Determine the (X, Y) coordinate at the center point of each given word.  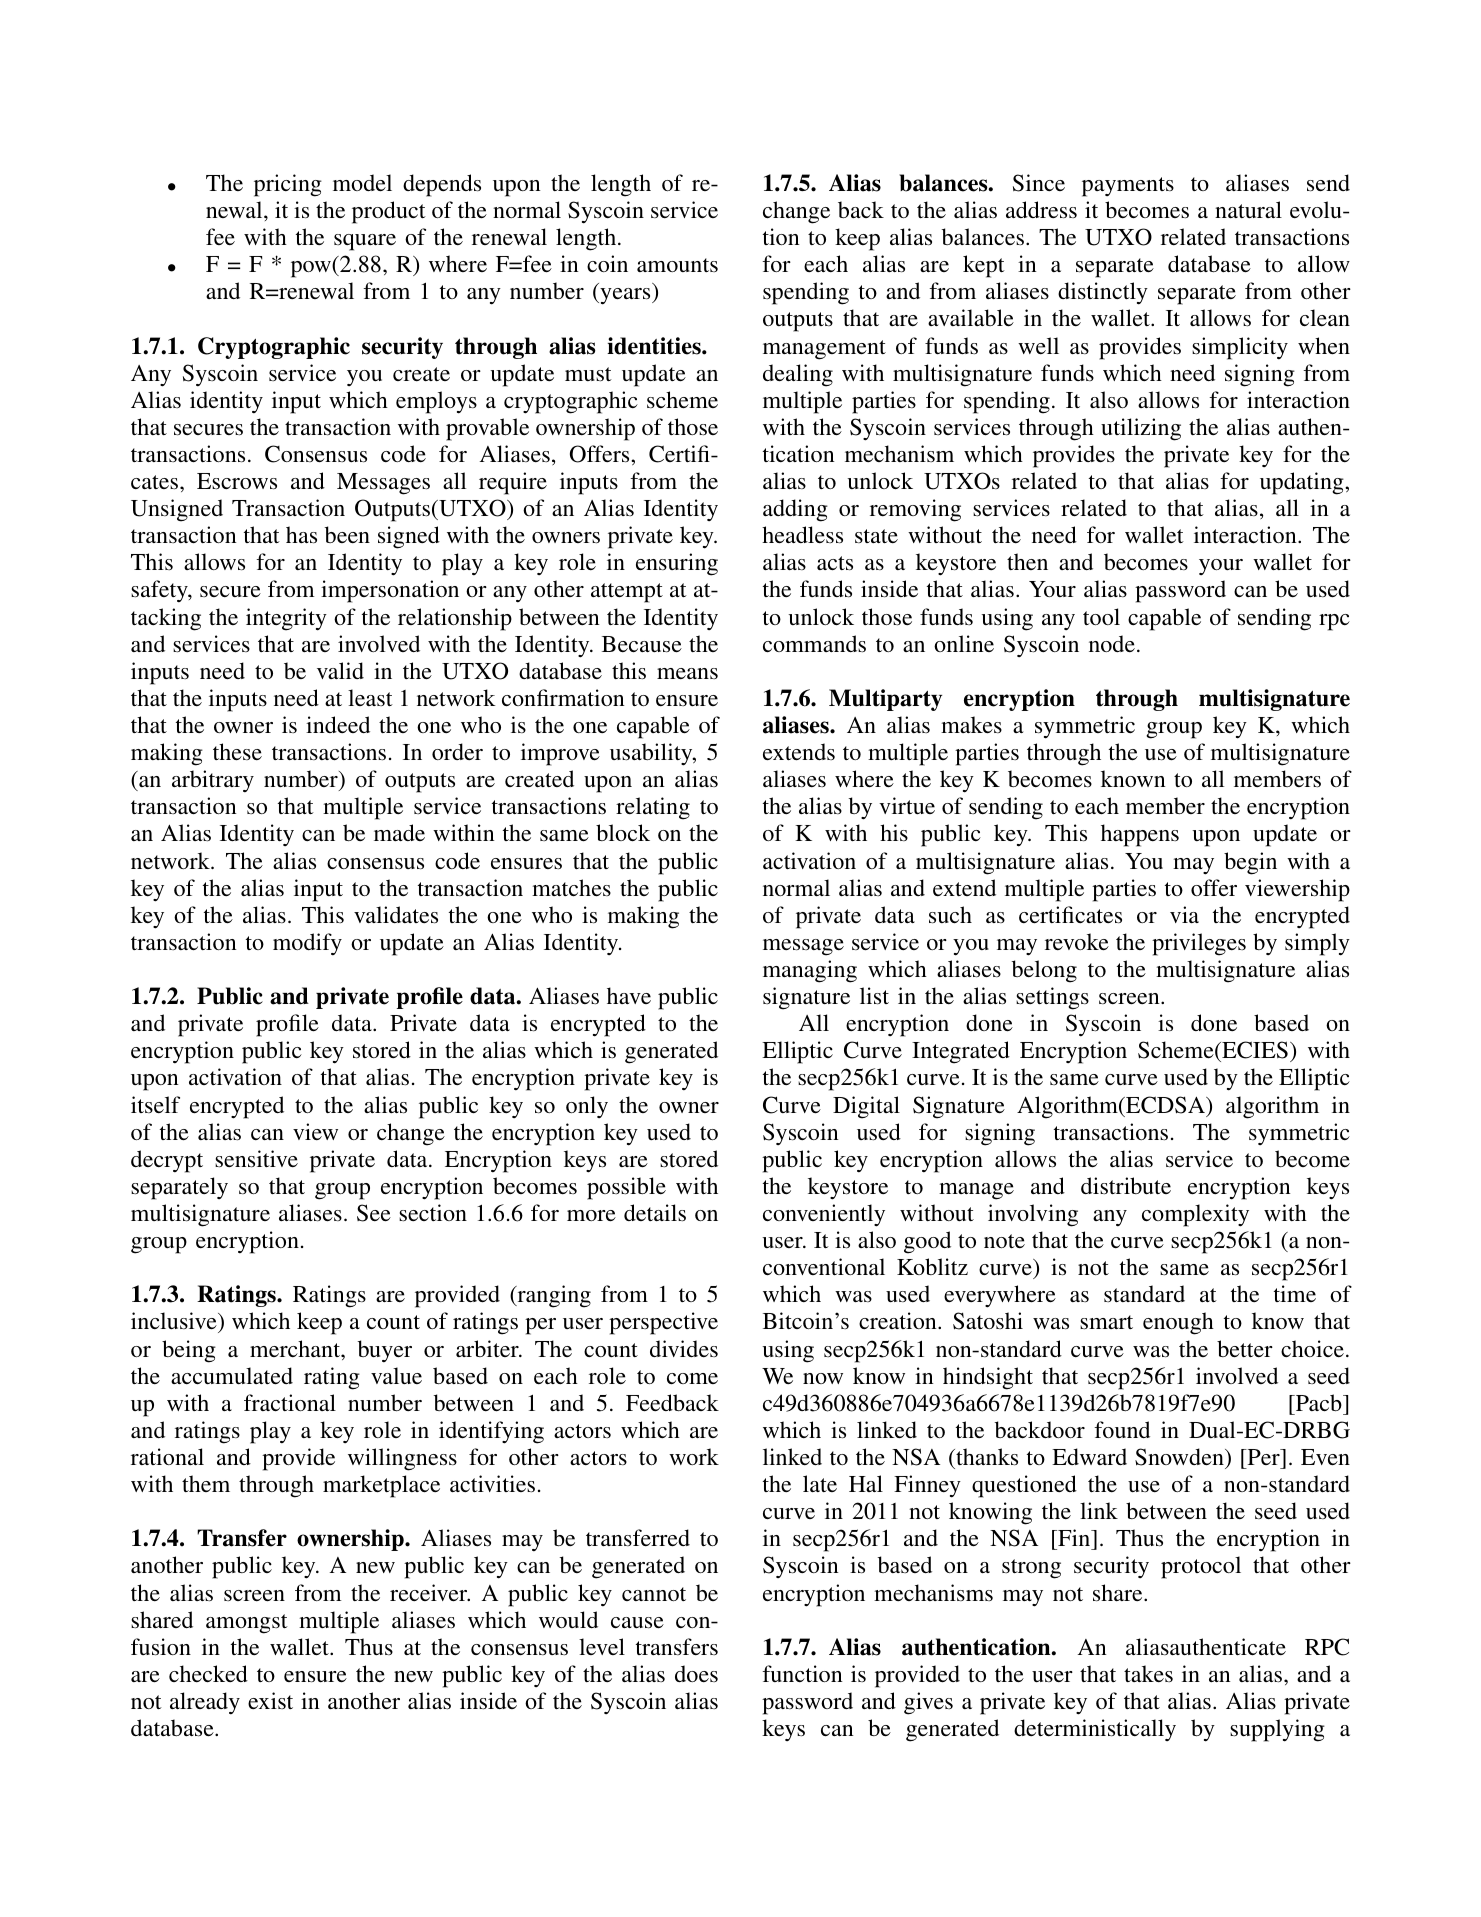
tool (1101, 616)
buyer (385, 1351)
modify (307, 944)
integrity (286, 619)
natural (1248, 209)
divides (684, 1348)
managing (810, 971)
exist (270, 1700)
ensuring (677, 564)
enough (1178, 1323)
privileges (1199, 944)
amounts (677, 265)
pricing (288, 185)
